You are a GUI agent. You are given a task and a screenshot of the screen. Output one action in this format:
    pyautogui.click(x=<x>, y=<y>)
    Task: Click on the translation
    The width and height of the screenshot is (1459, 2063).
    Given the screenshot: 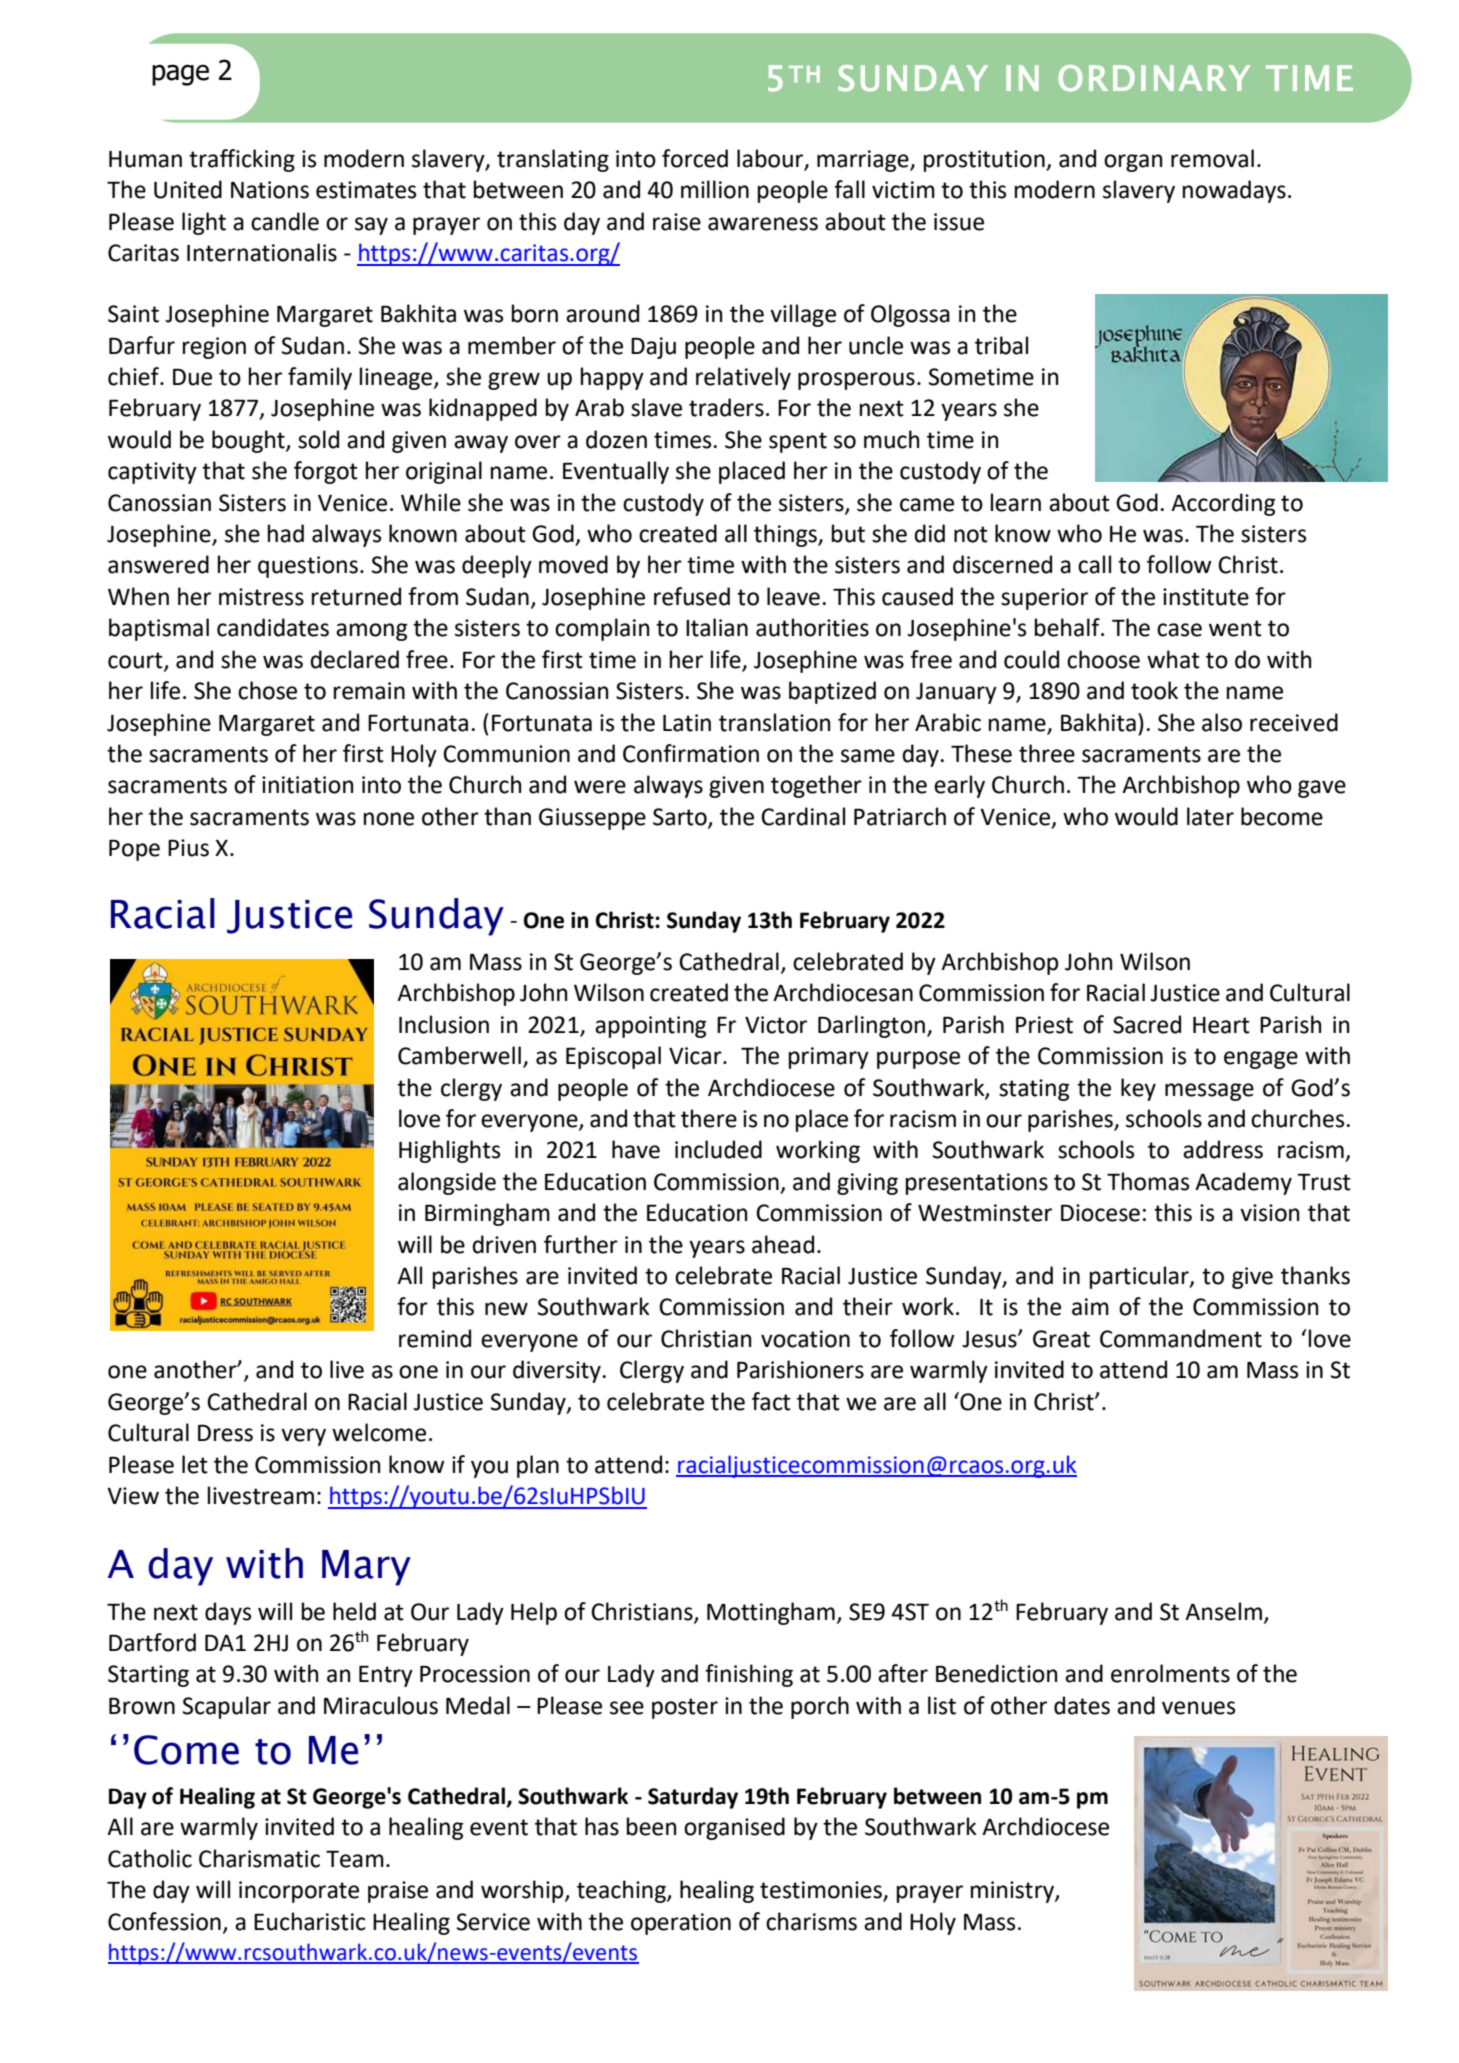 What is the action you would take?
    pyautogui.click(x=775, y=722)
